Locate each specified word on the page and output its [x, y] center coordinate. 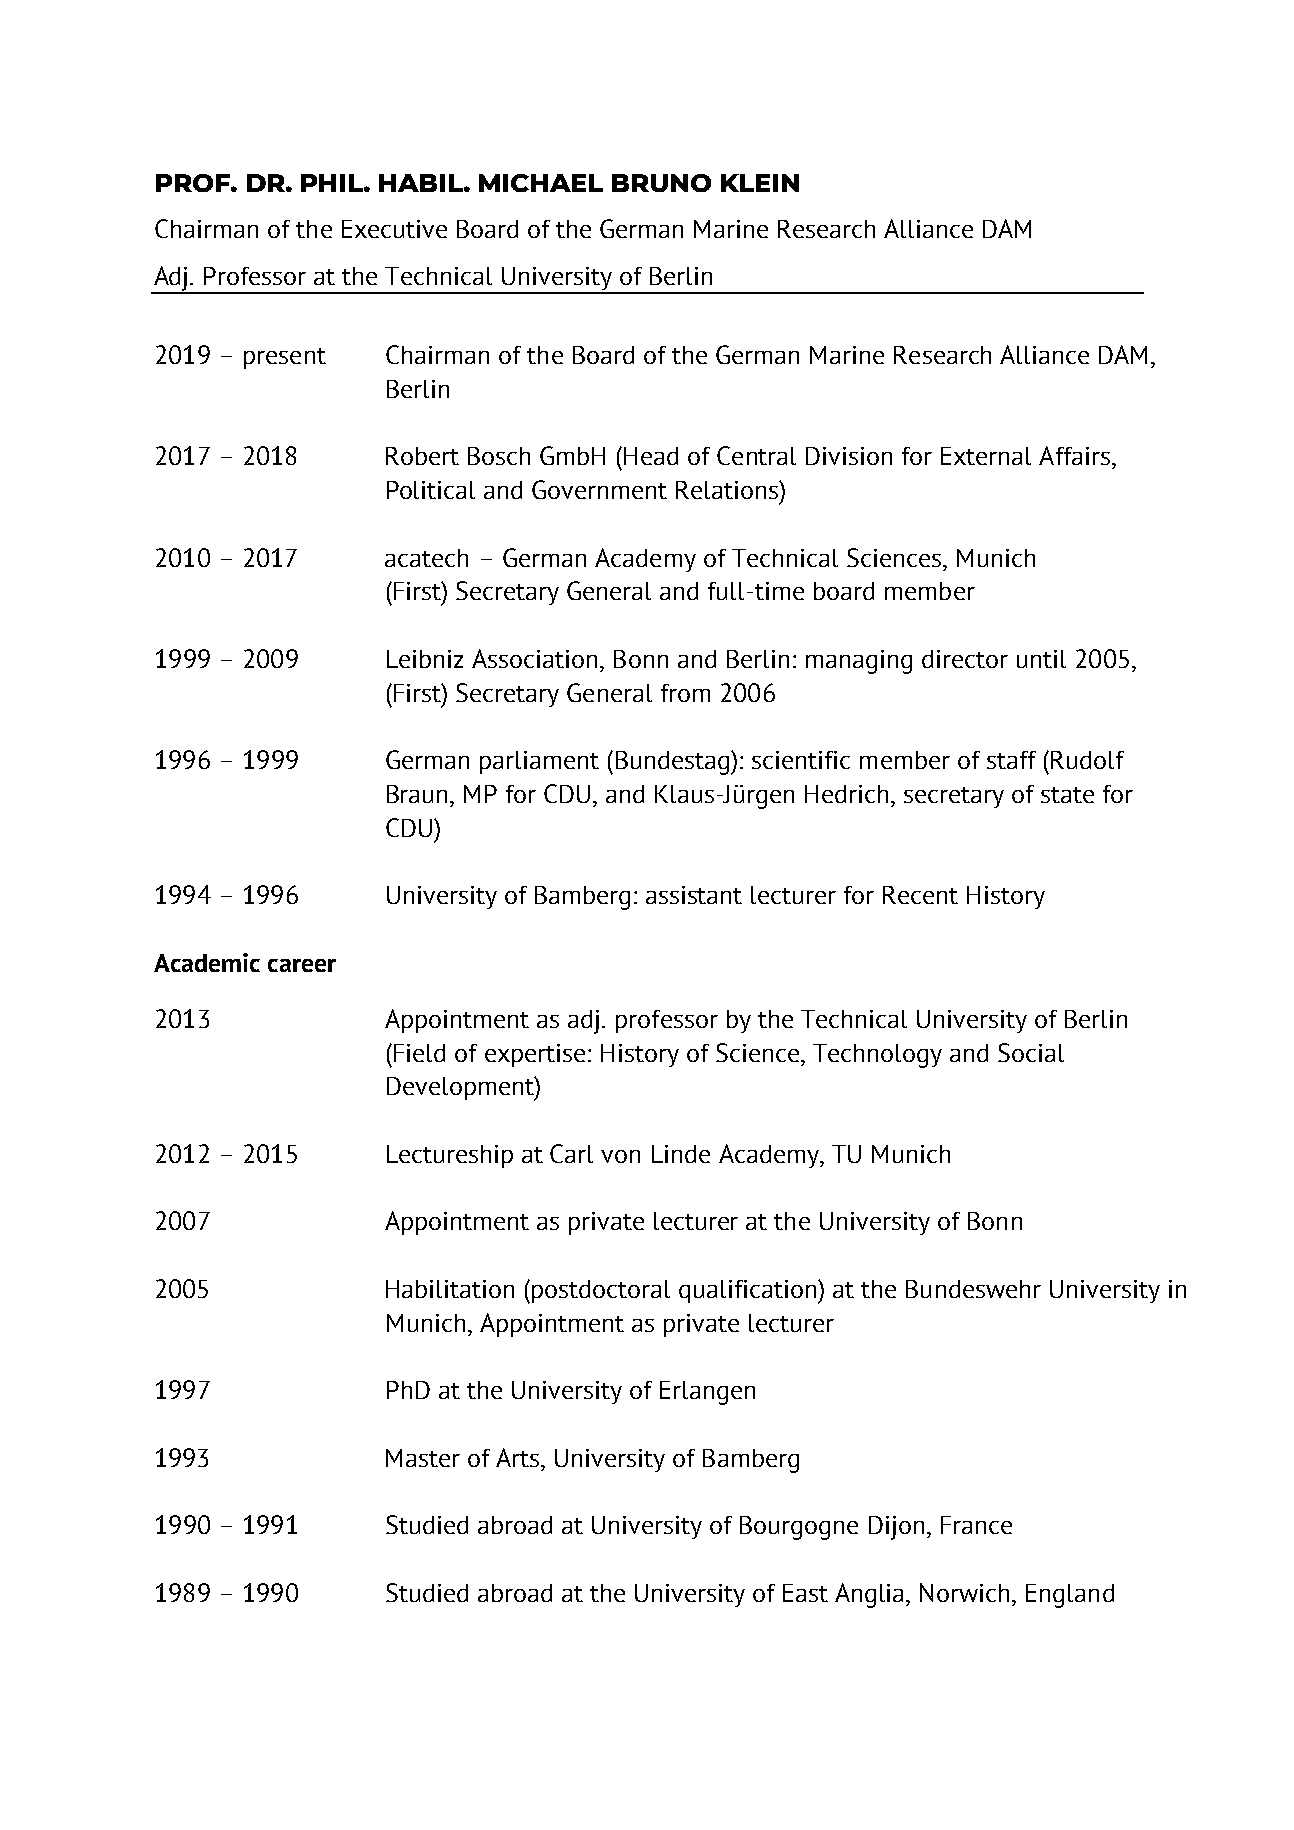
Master [423, 1458]
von [620, 1156]
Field [419, 1053]
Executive [394, 229]
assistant [694, 895]
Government [599, 489]
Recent [920, 895]
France [976, 1525]
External [986, 456]
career [302, 965]
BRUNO [661, 183]
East [805, 1593]
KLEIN [760, 183]
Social [1031, 1052]
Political [431, 490]
